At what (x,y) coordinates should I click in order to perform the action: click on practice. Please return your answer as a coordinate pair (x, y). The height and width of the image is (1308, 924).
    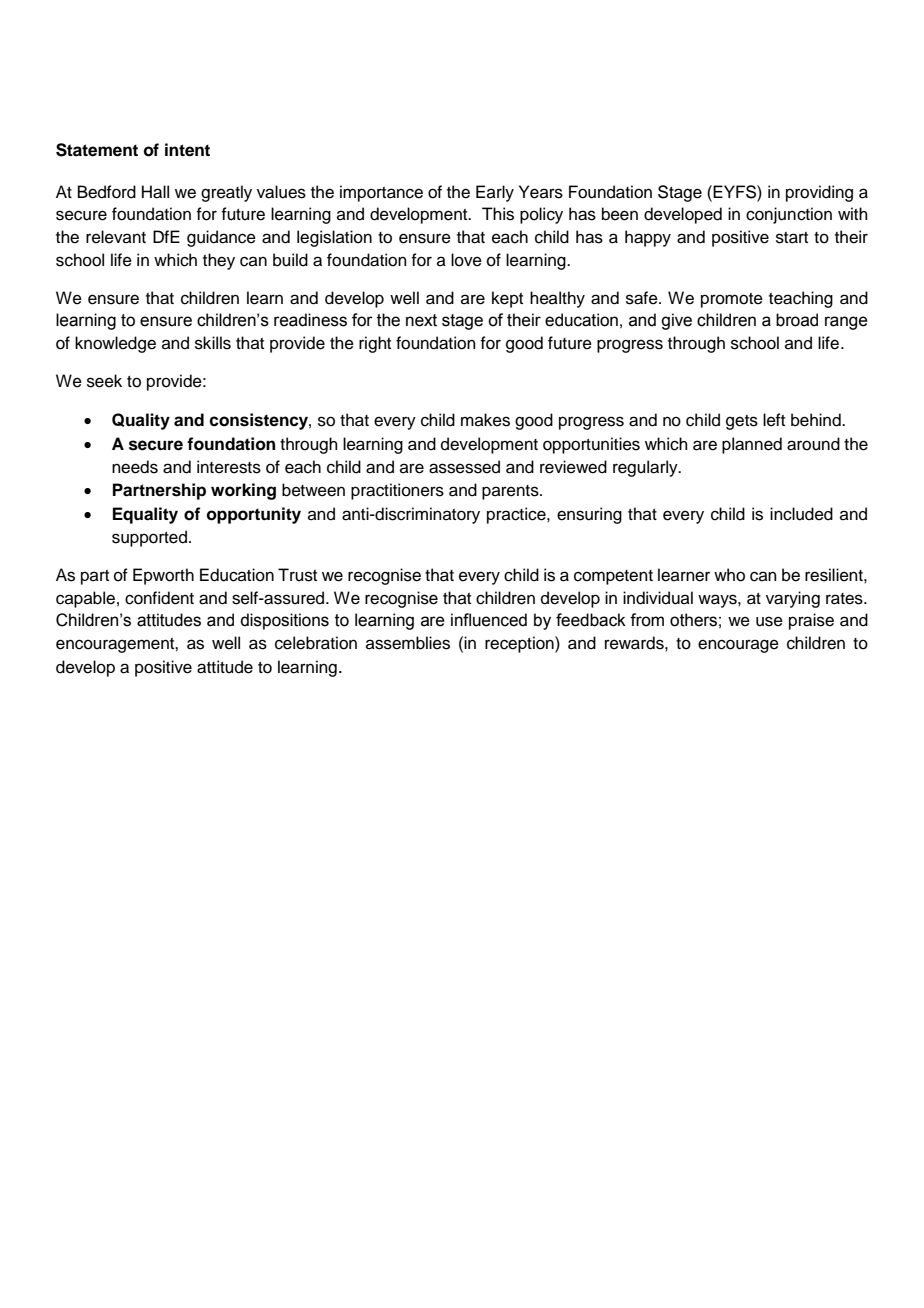
    Looking at the image, I should click on (517, 515).
